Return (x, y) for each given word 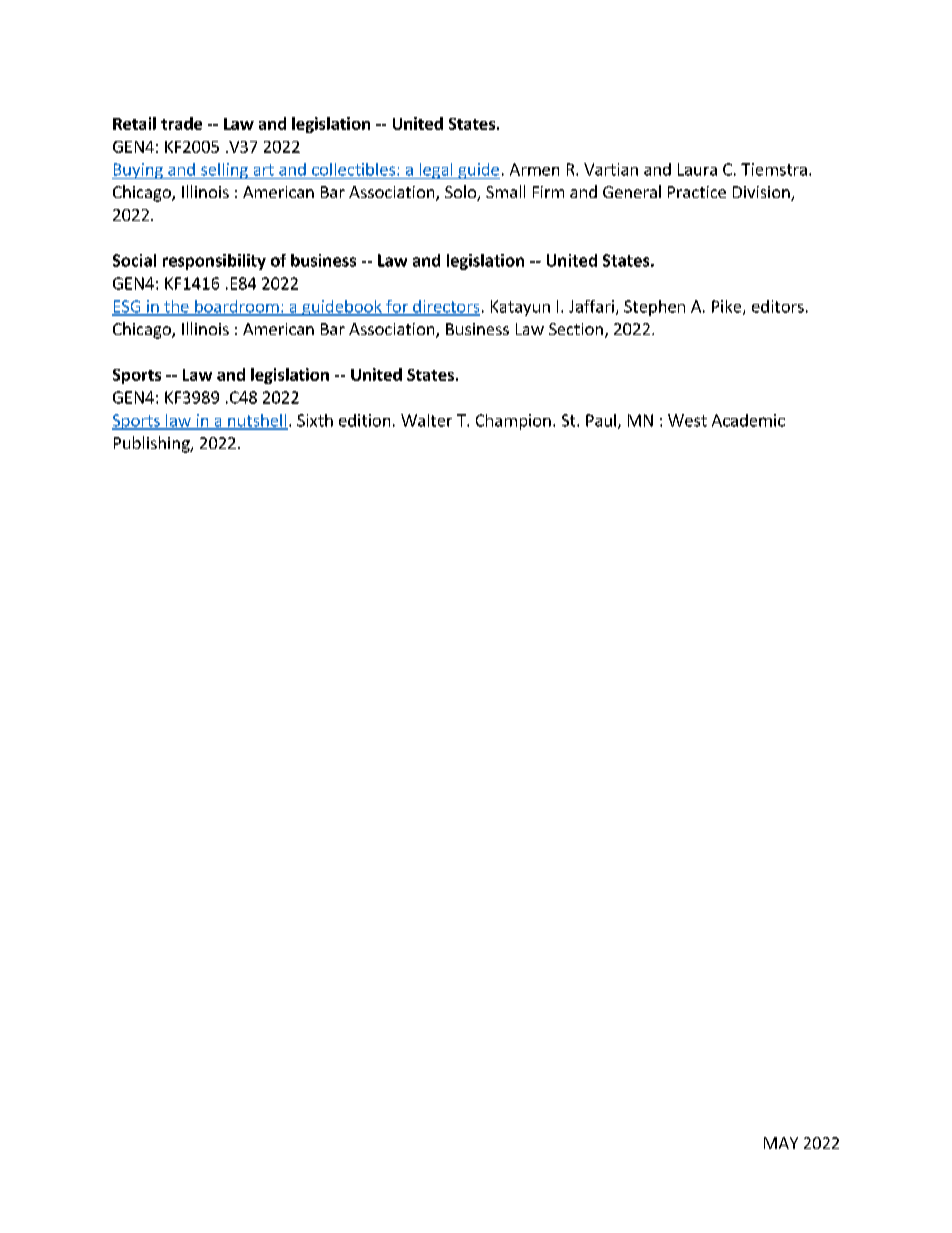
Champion (513, 422)
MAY (781, 1143)
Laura (697, 169)
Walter (426, 420)
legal (436, 171)
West (687, 420)
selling (224, 171)
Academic (748, 420)
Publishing (153, 444)
